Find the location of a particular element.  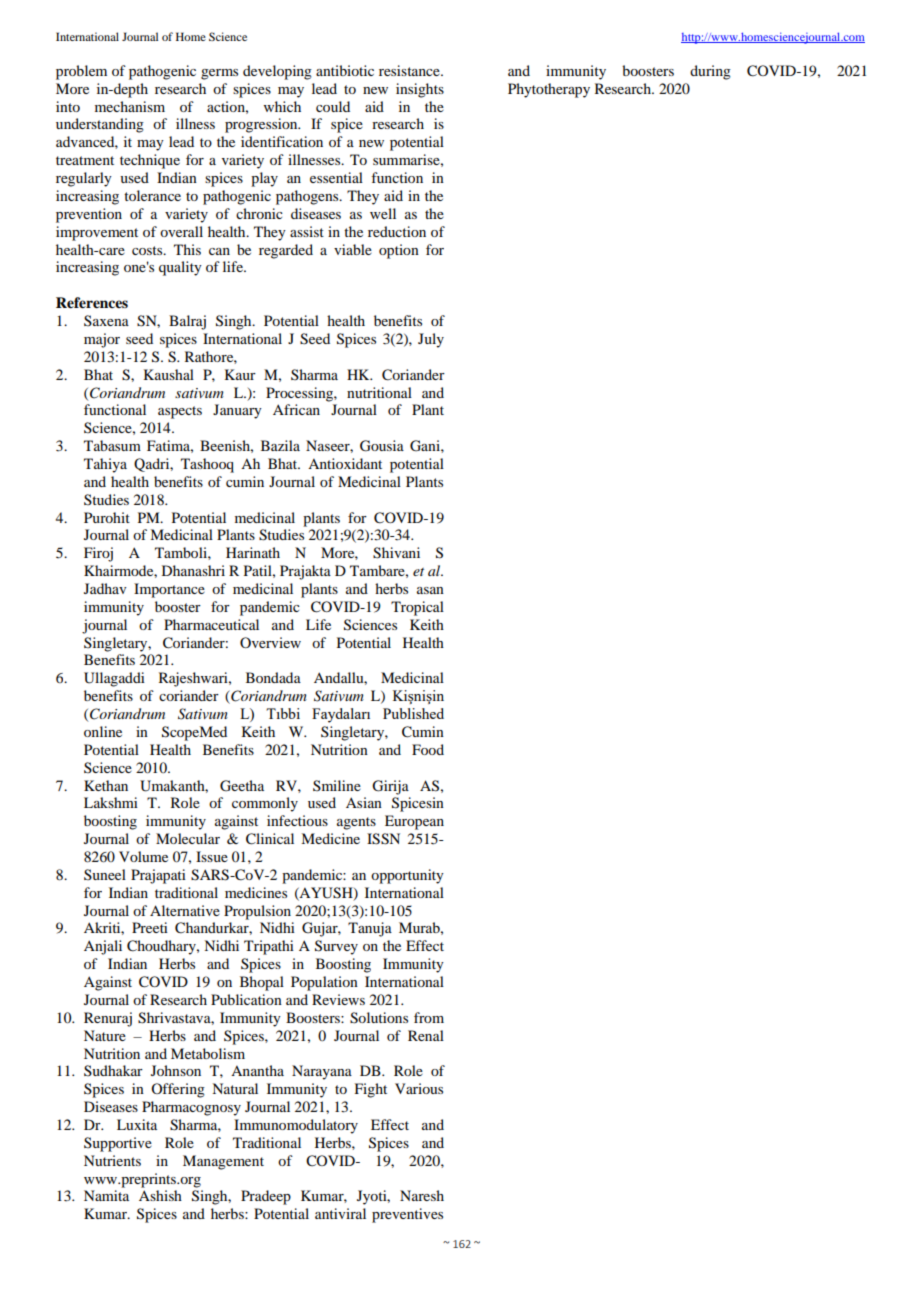

during is located at coordinates (710, 72).
